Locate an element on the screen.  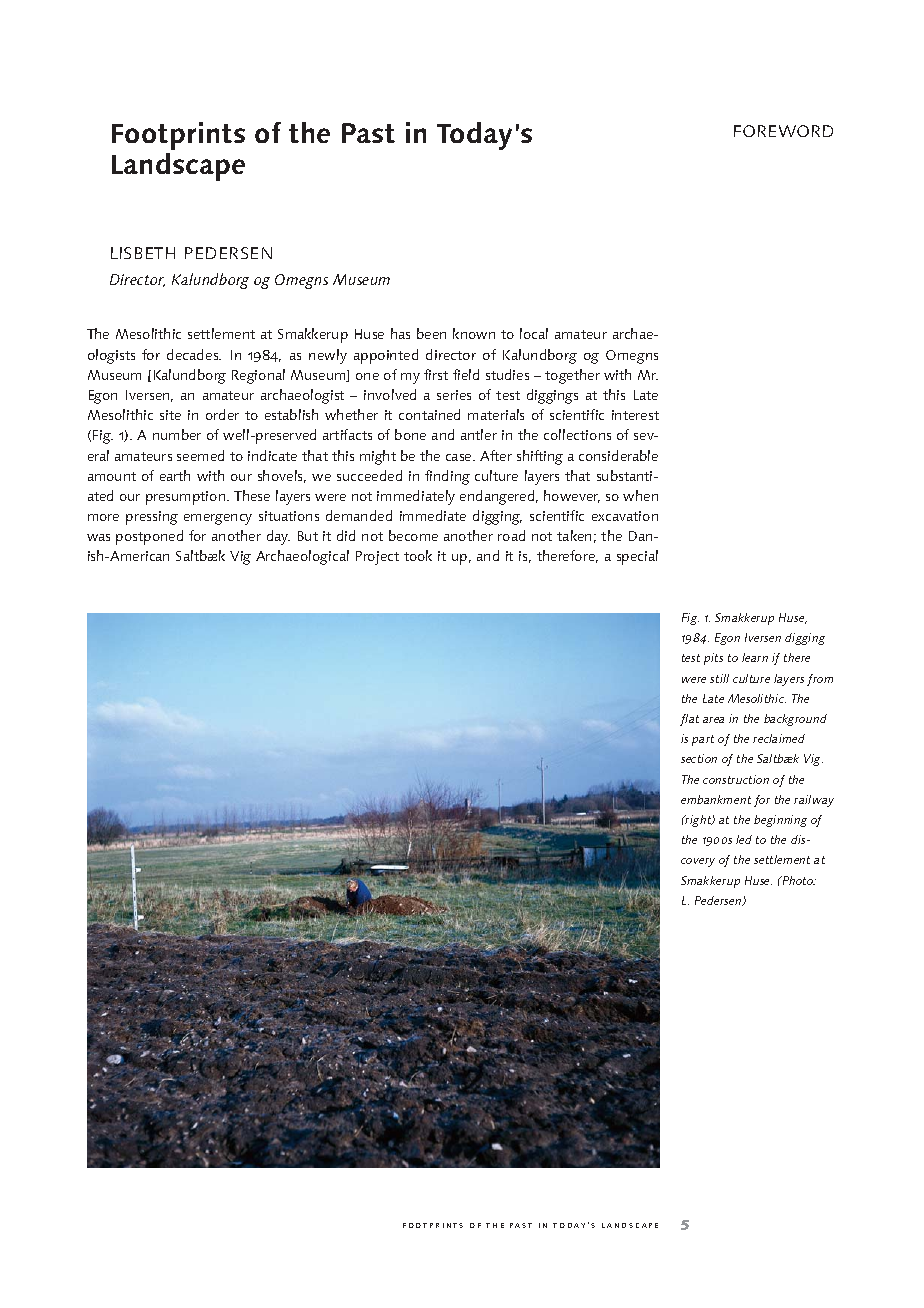
lisbeth is located at coordinates (143, 253).
